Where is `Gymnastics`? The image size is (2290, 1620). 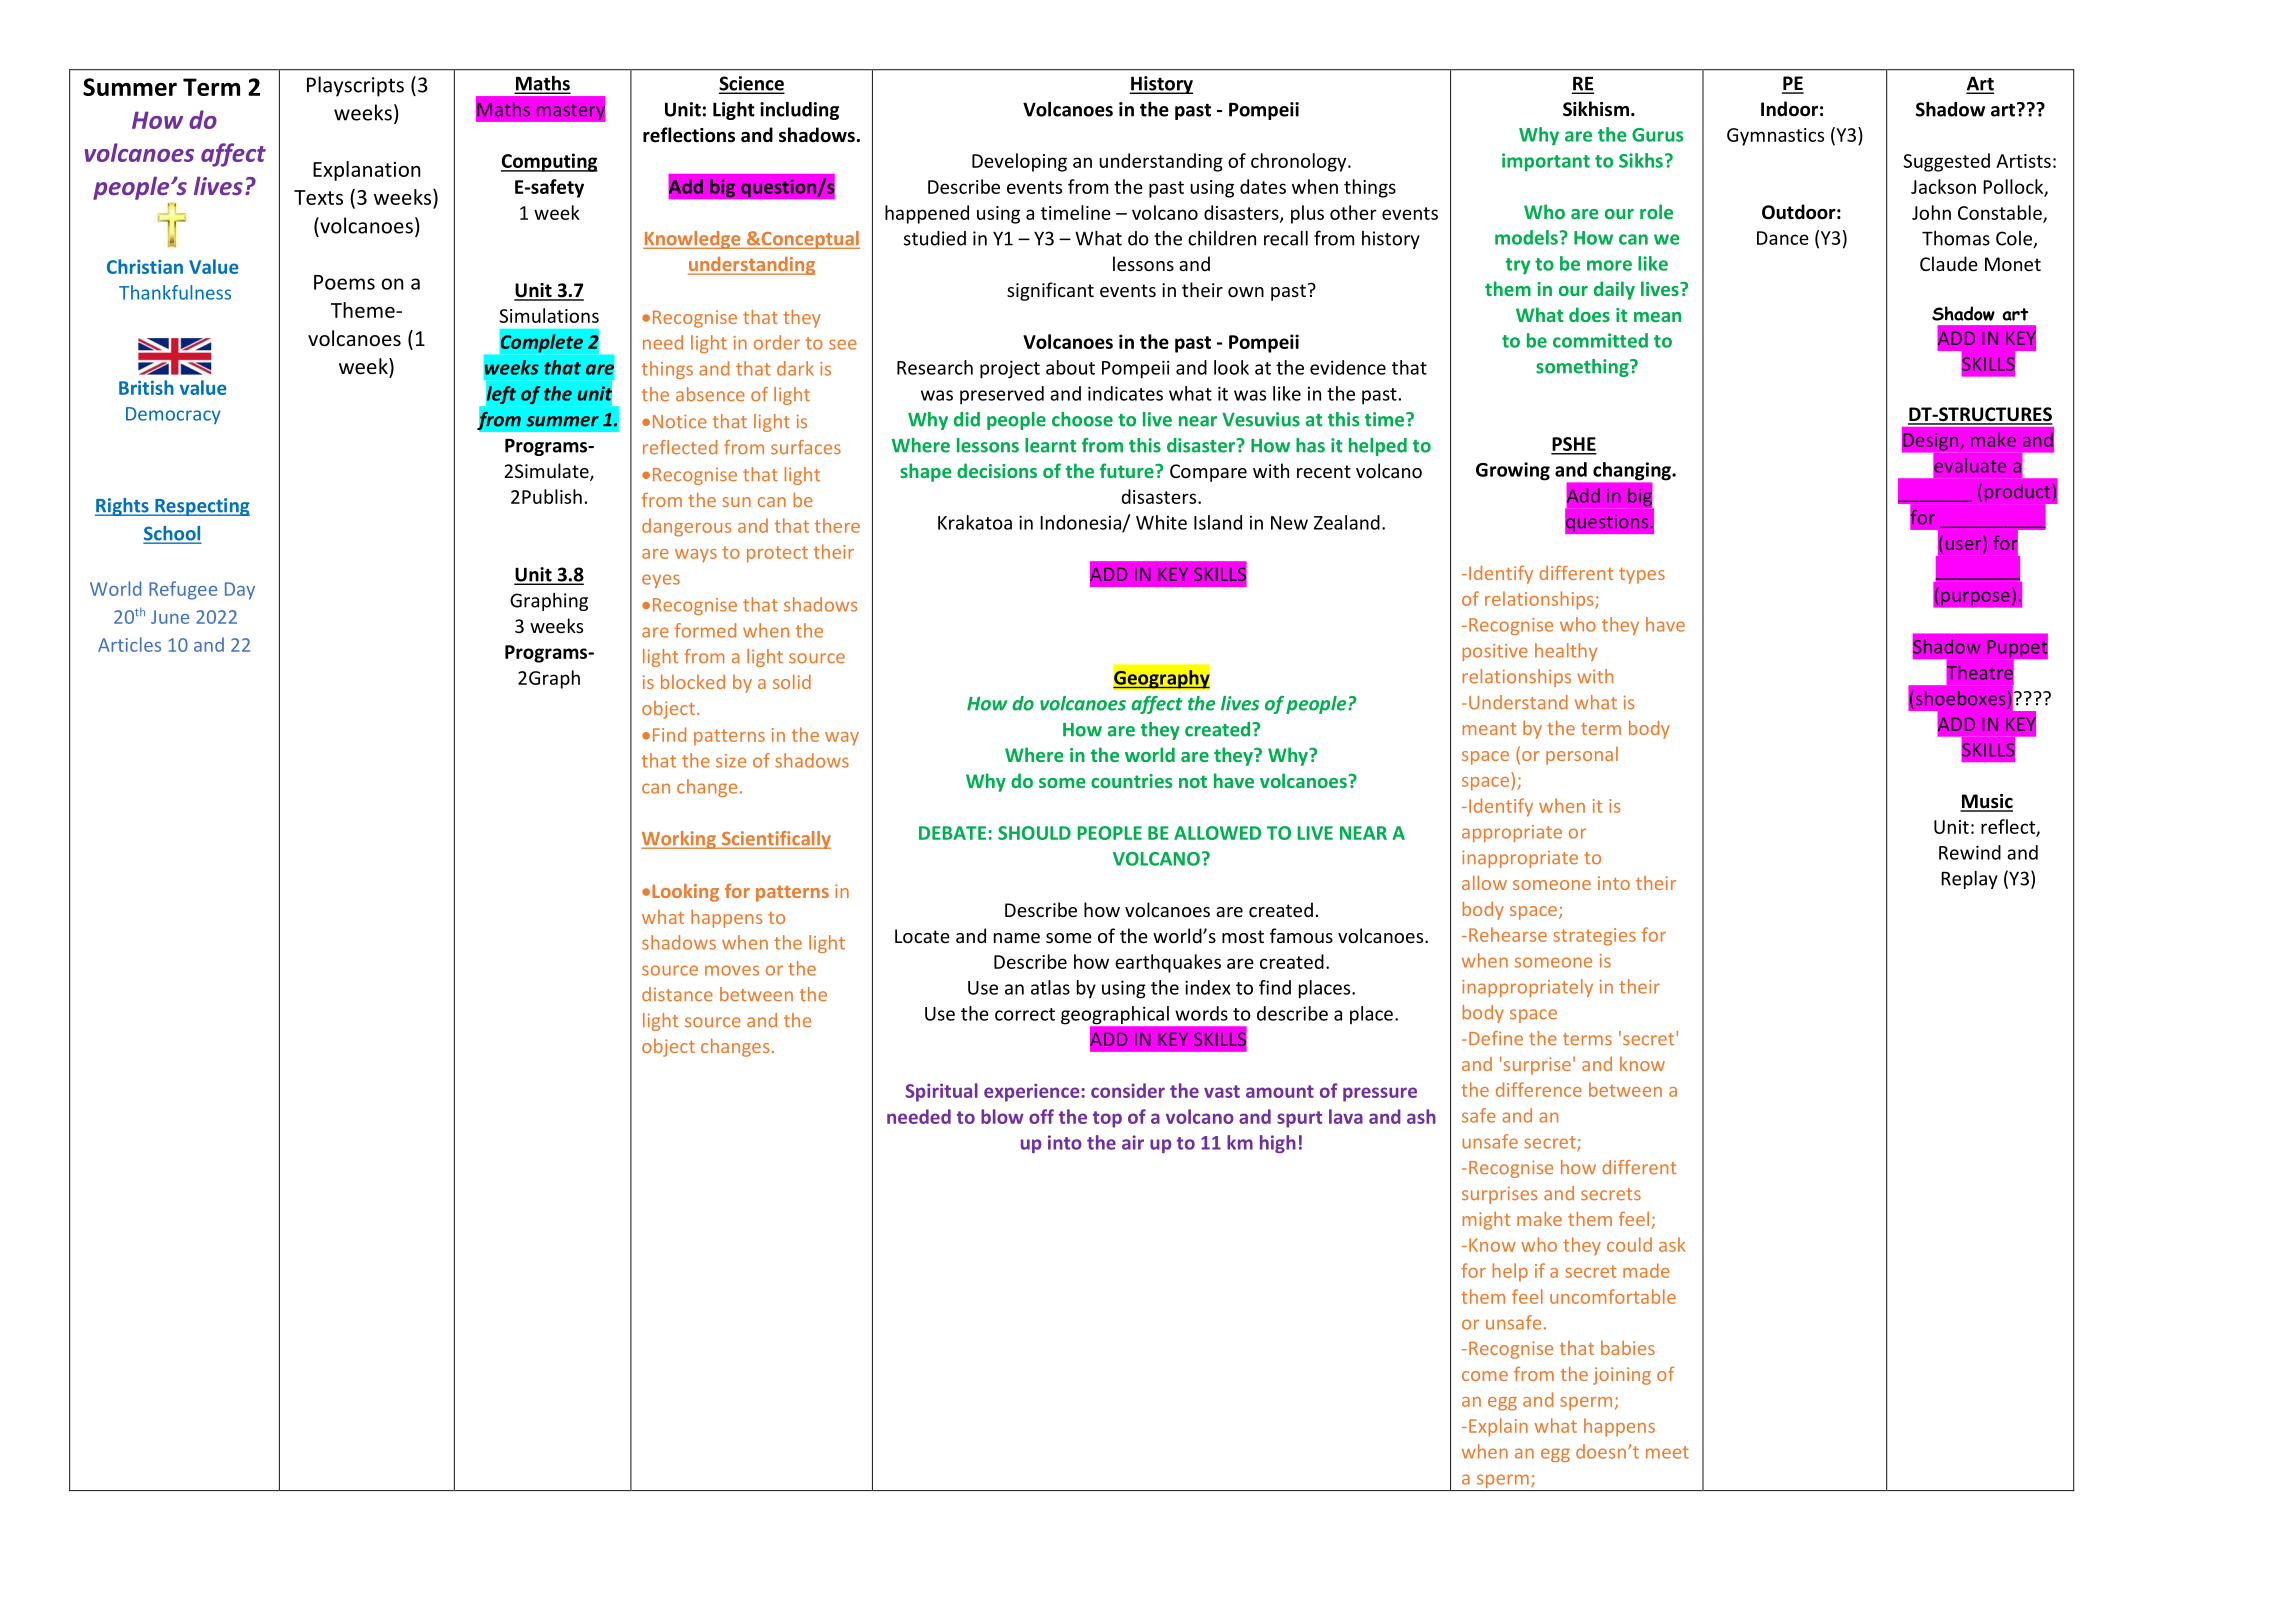 Gymnastics is located at coordinates (1775, 137).
